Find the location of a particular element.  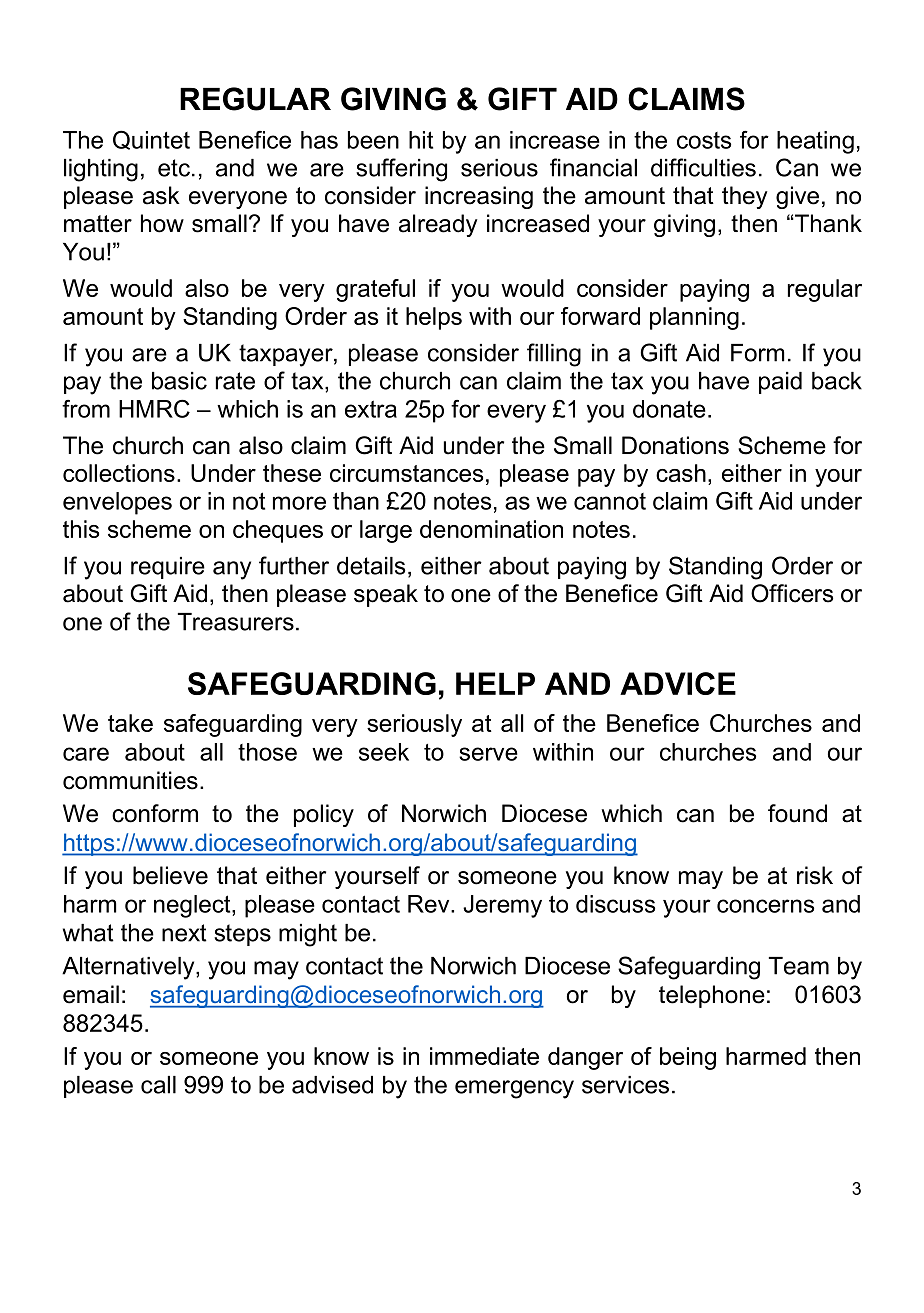

circumstances is located at coordinates (406, 473).
